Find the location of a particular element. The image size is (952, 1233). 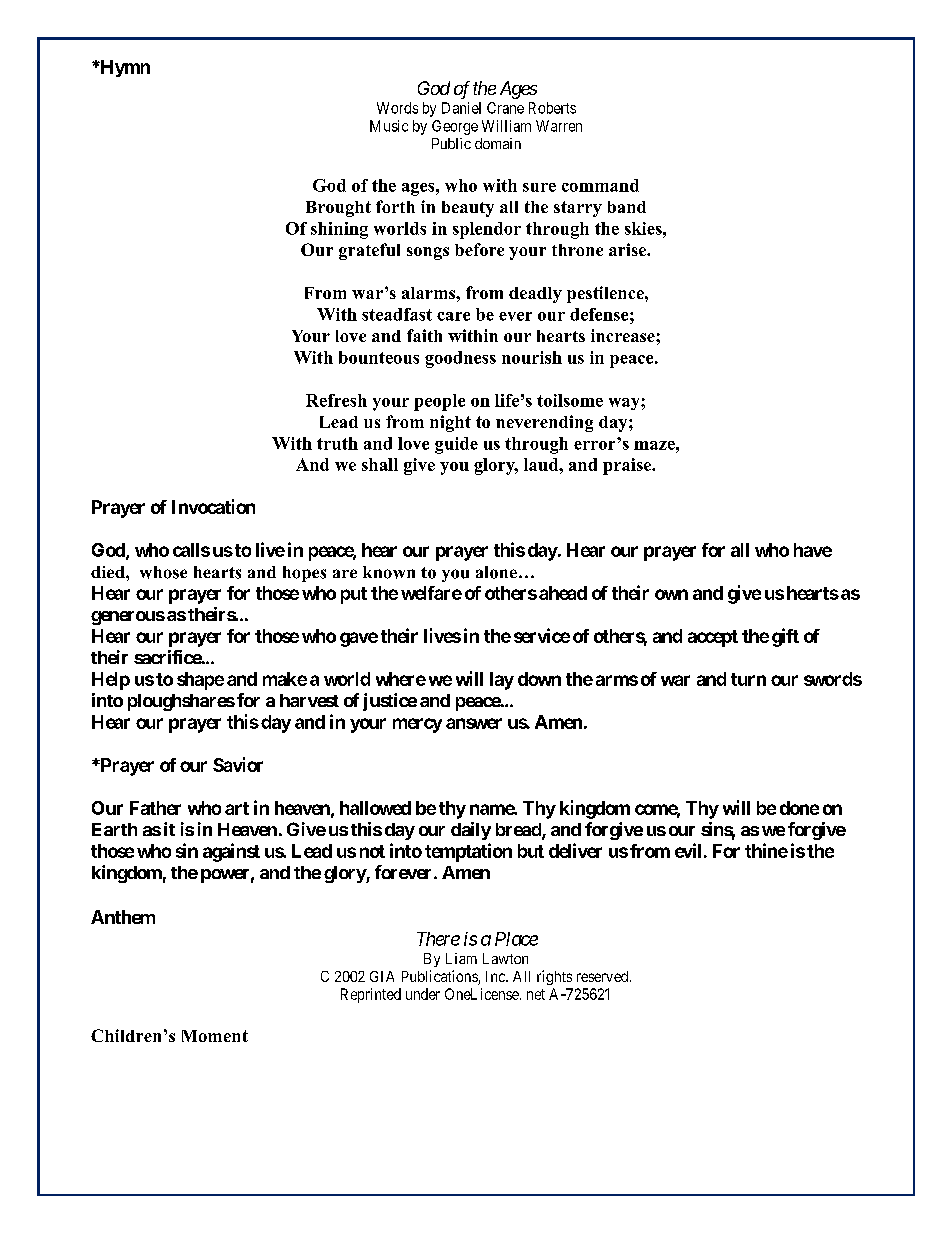

command is located at coordinates (600, 185).
